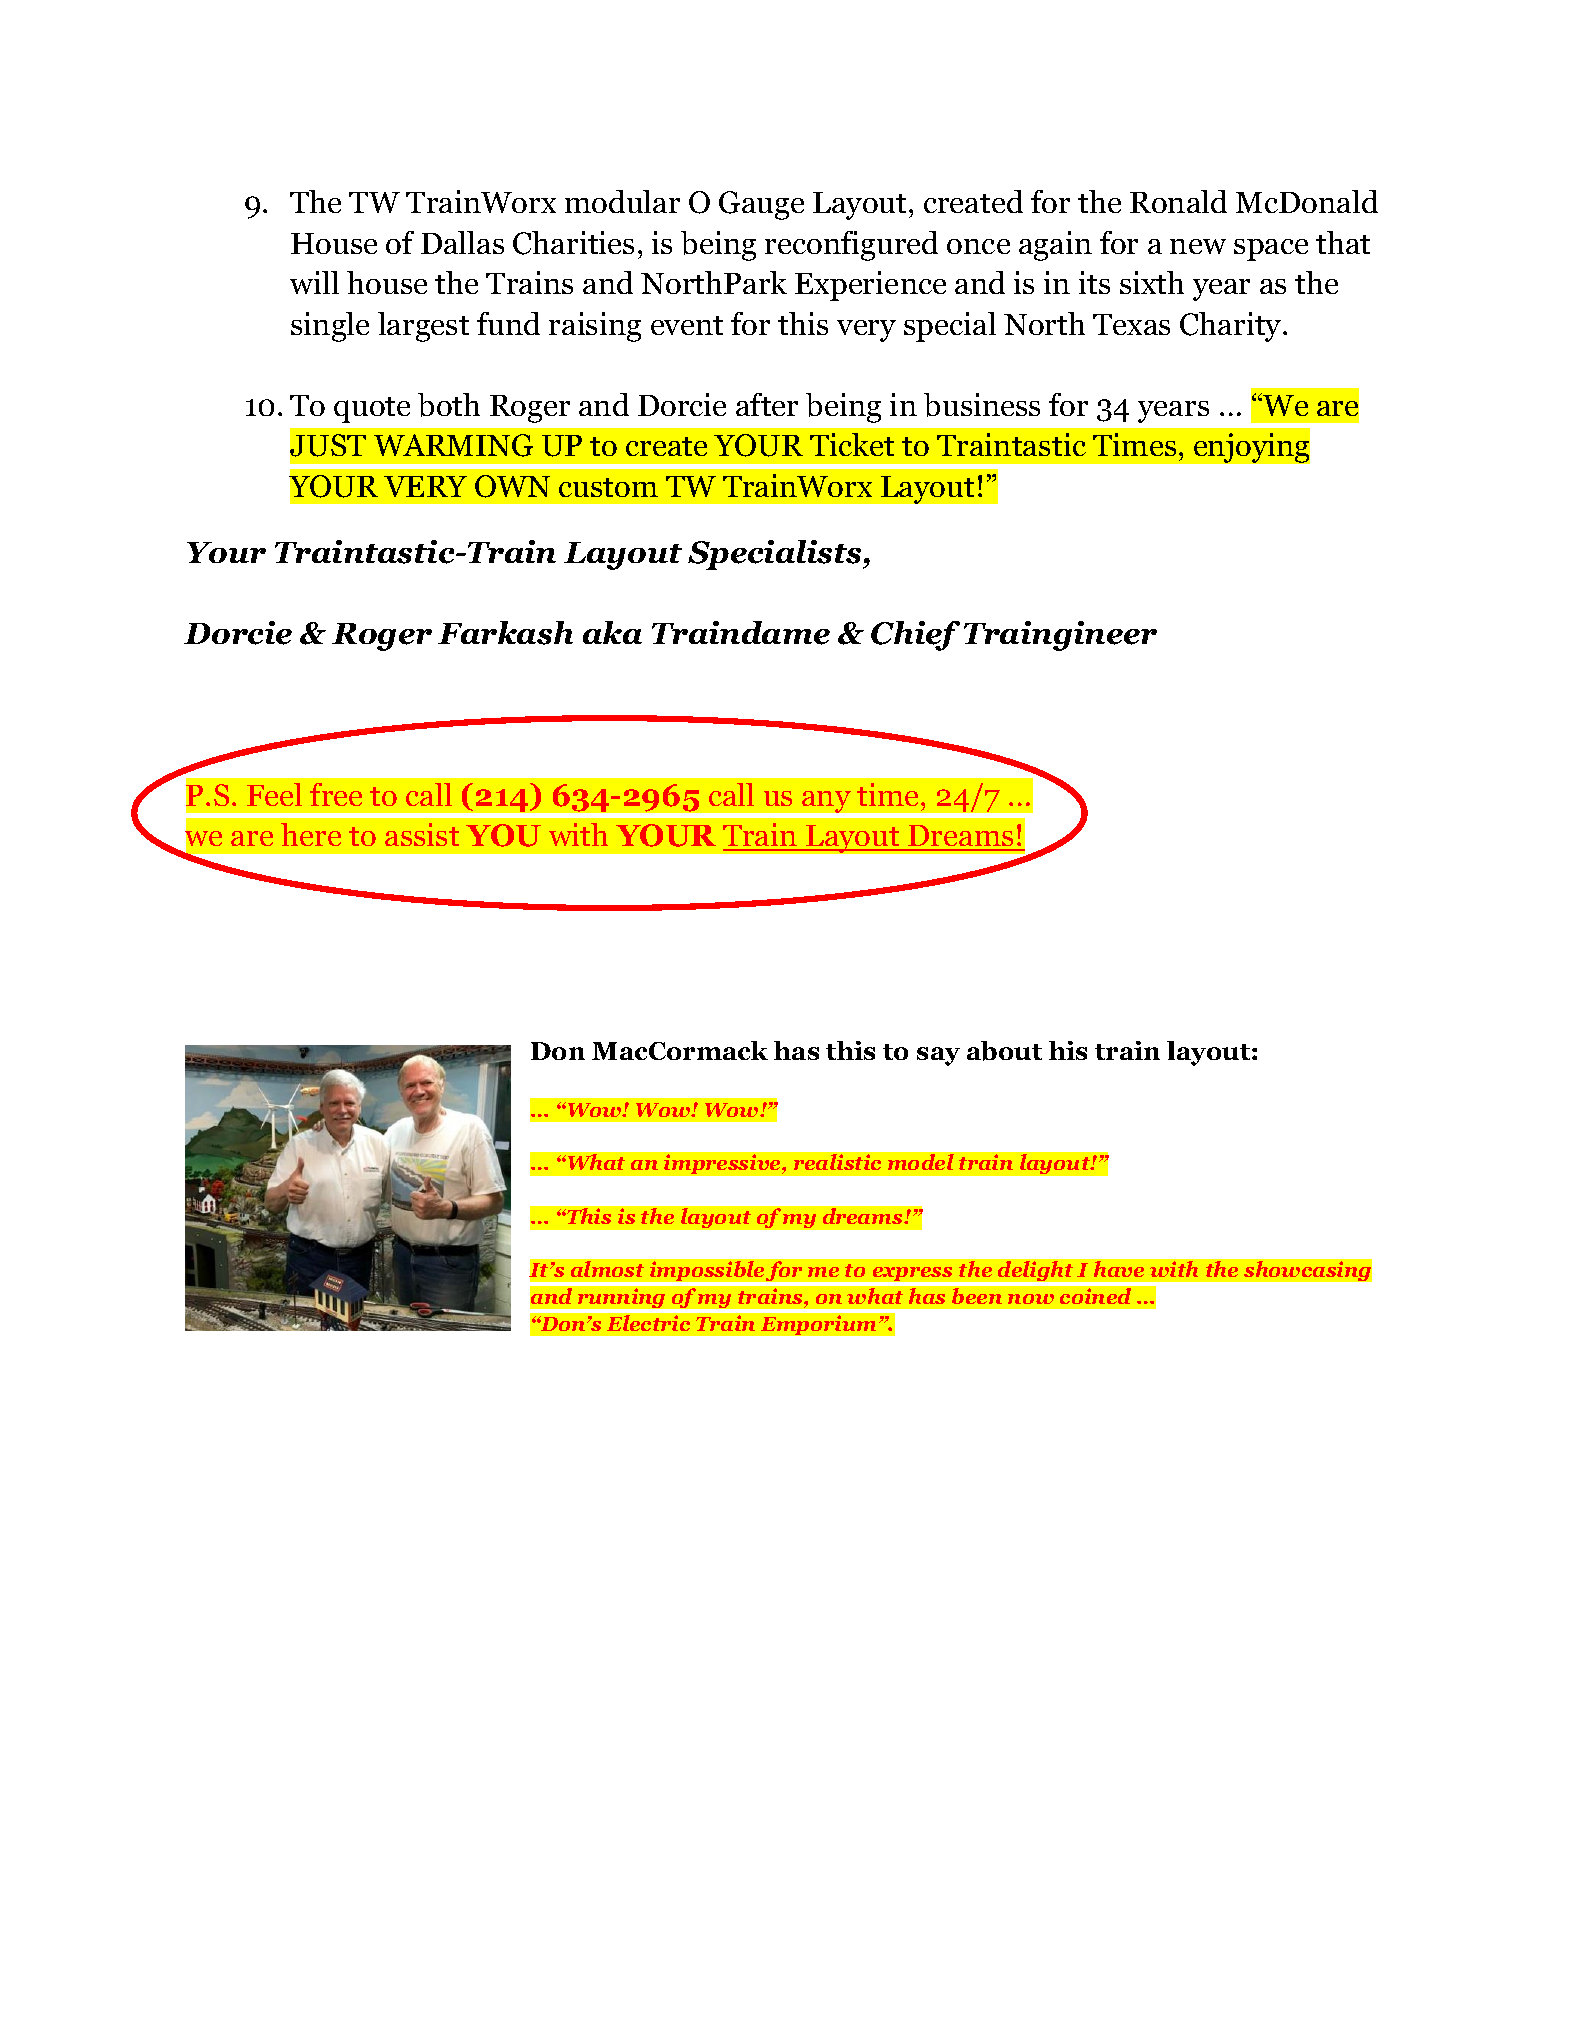 This screenshot has width=1579, height=2043. What do you see at coordinates (607, 1269) in the screenshot?
I see `almost` at bounding box center [607, 1269].
